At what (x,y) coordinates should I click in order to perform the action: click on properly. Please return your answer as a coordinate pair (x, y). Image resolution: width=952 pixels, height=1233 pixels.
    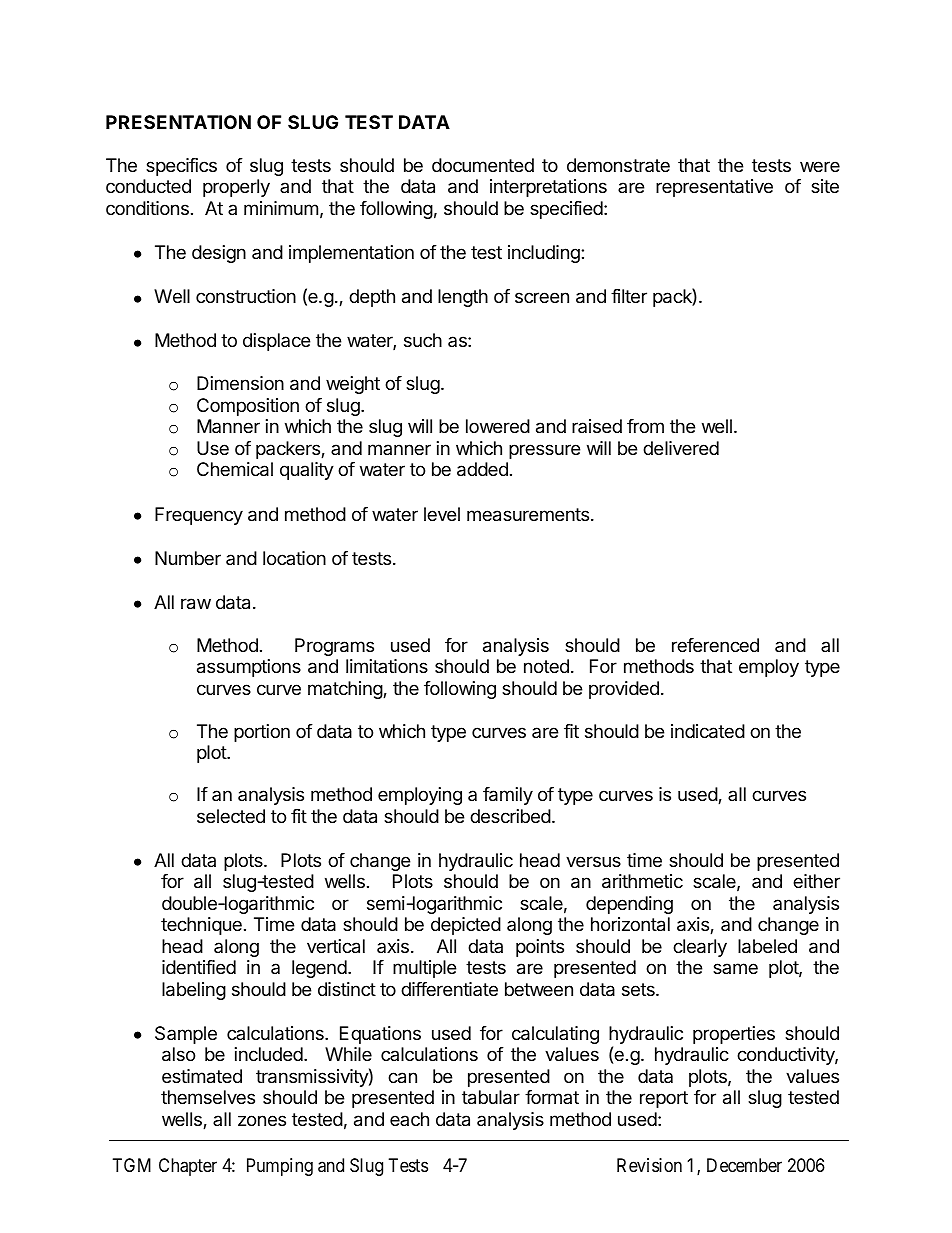
    Looking at the image, I should click on (236, 188).
